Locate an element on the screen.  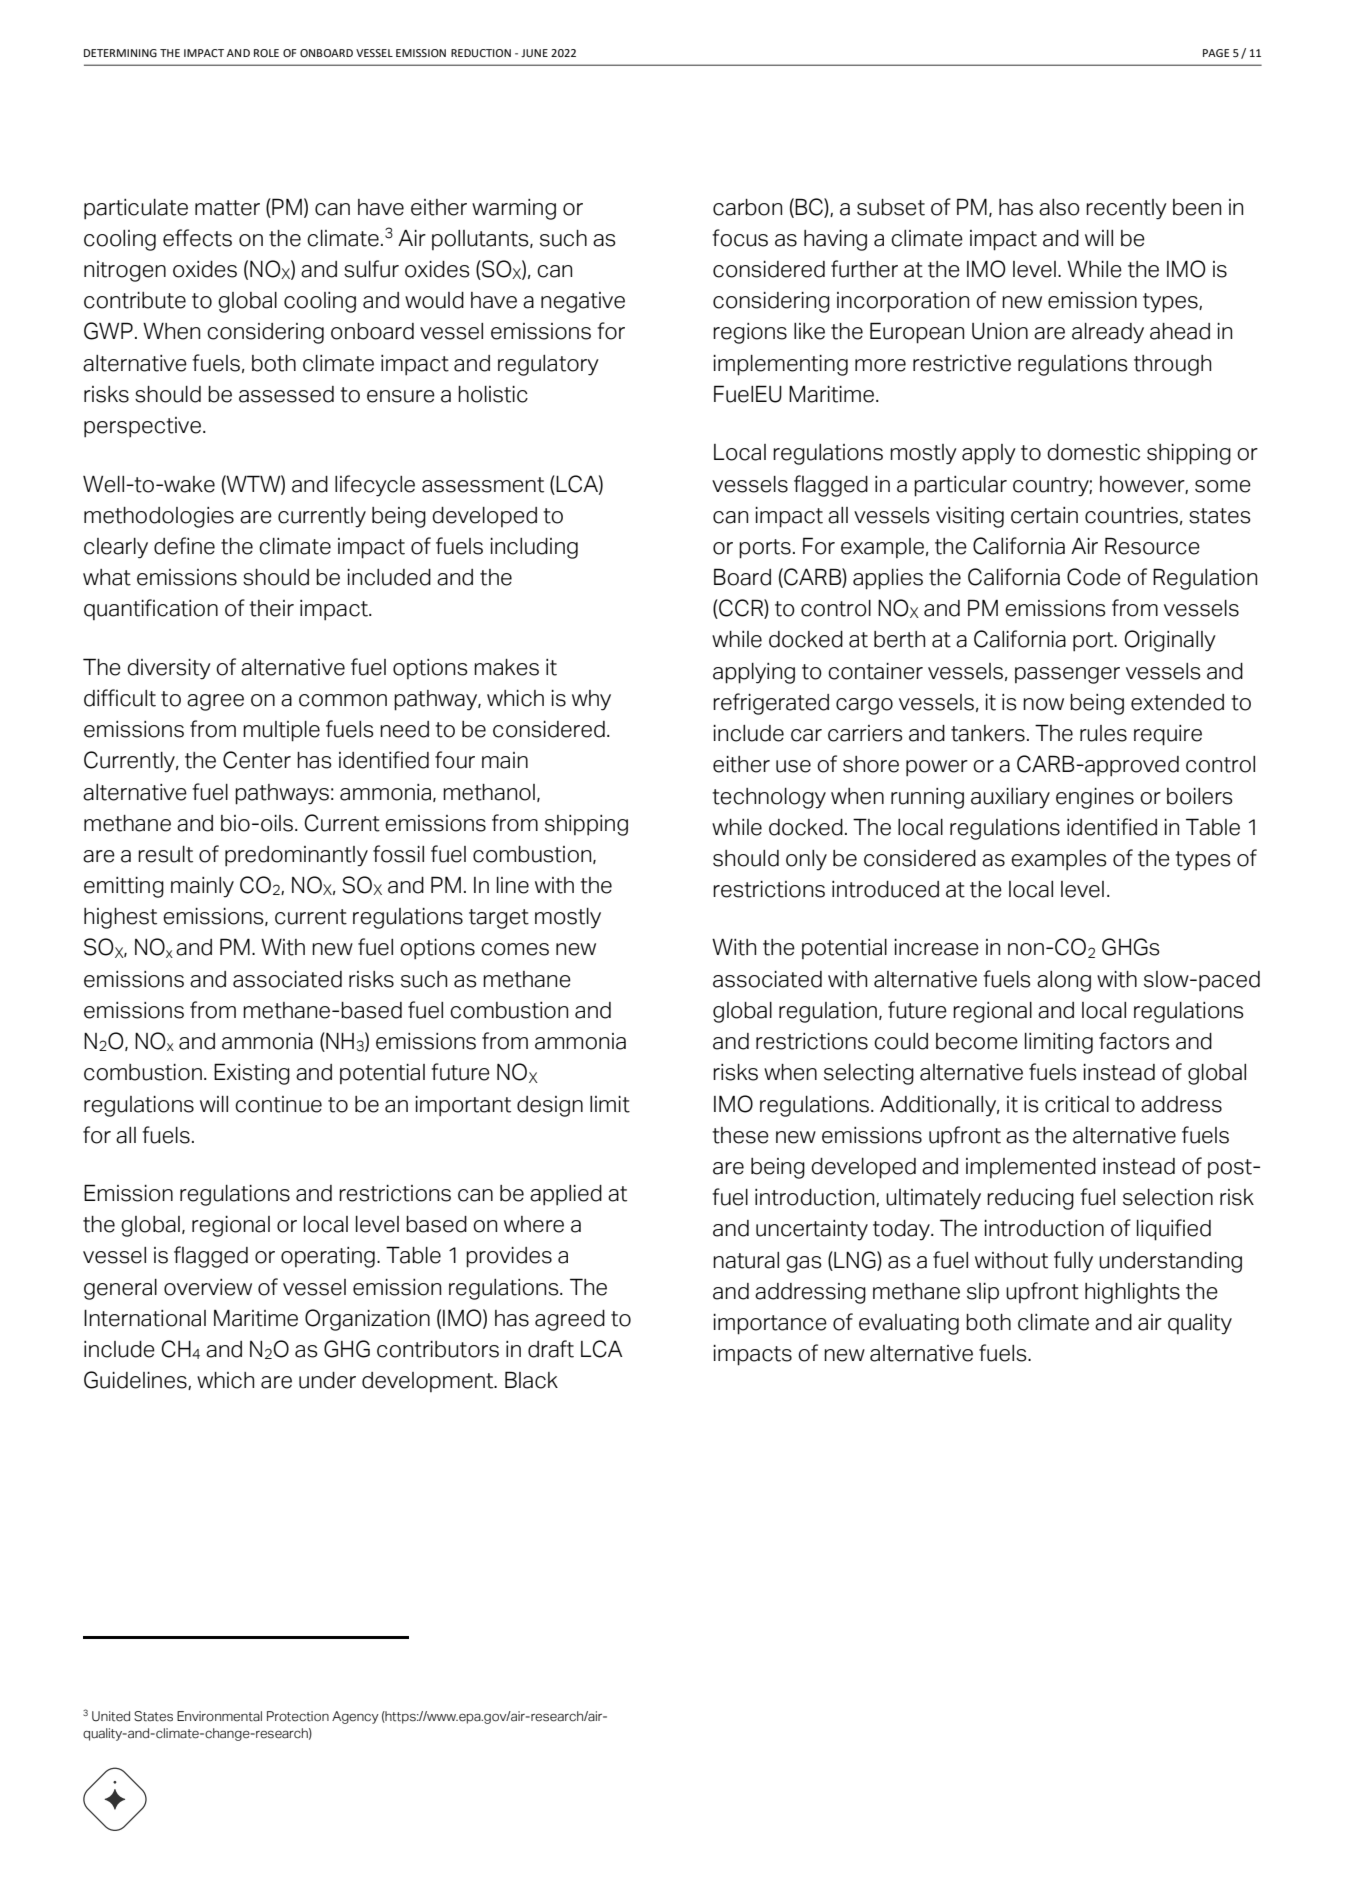
Agency is located at coordinates (355, 1717).
